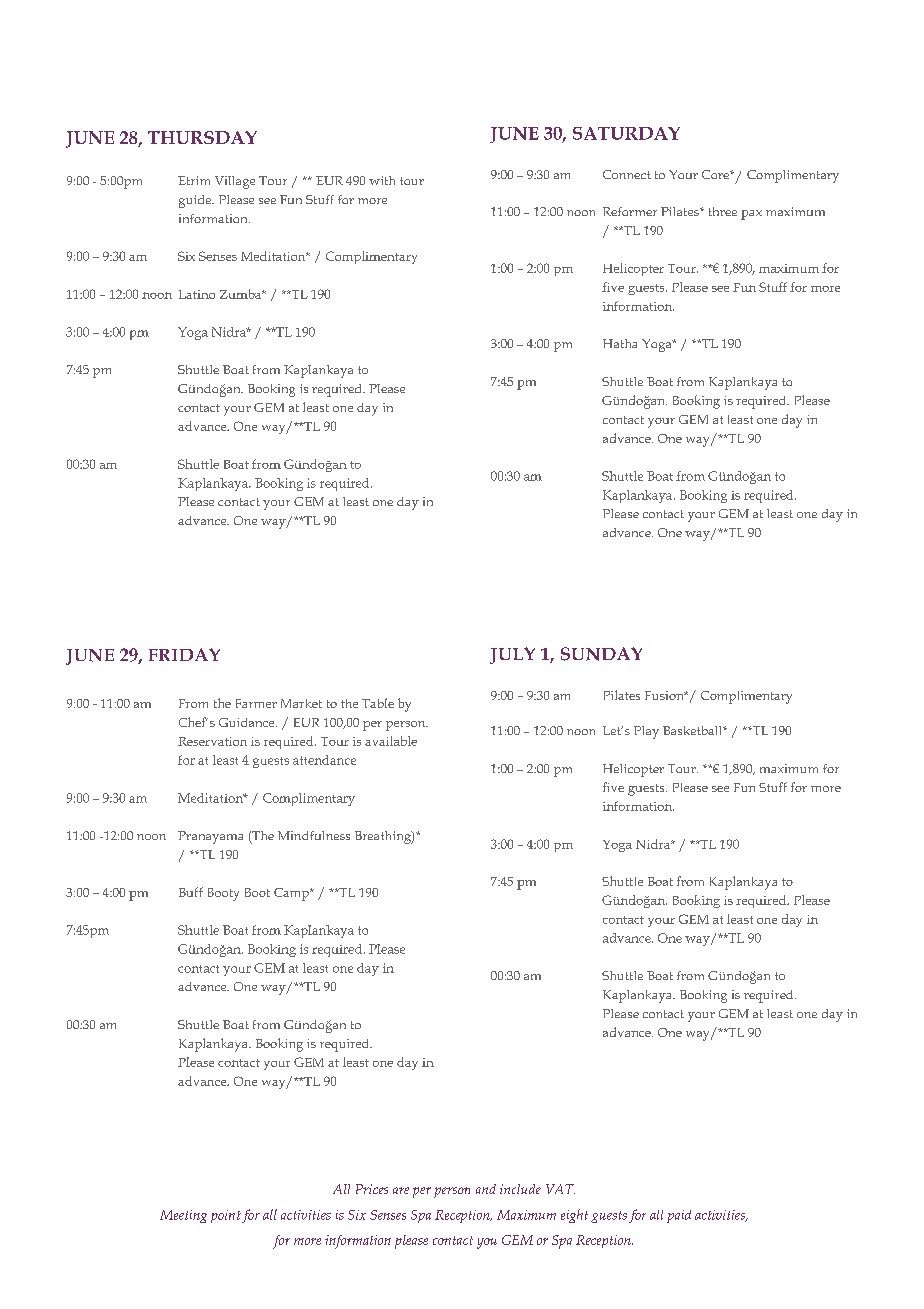 The height and width of the screenshot is (1309, 924). I want to click on Village, so click(235, 182).
